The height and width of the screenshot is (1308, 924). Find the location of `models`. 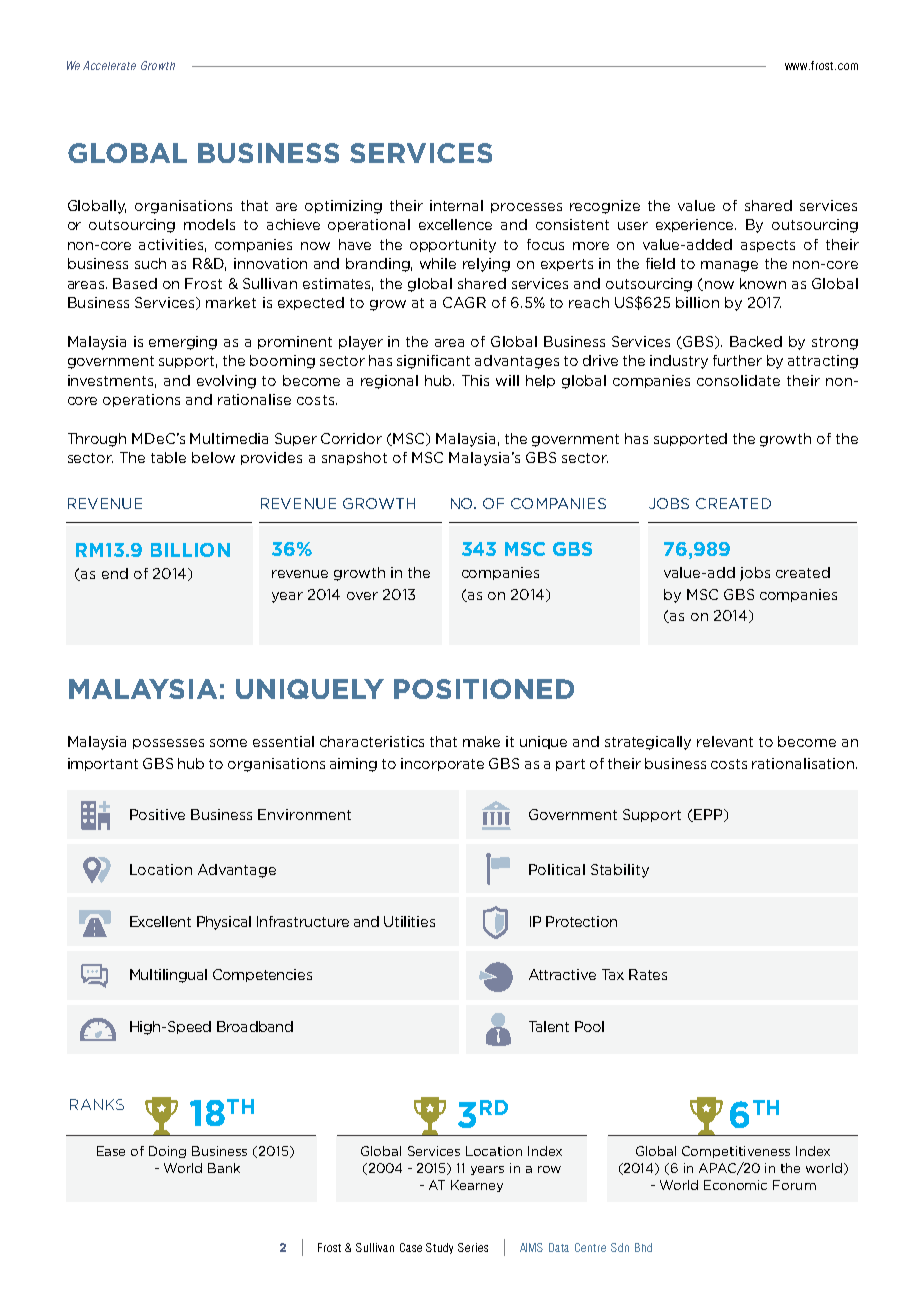

models is located at coordinates (209, 224).
